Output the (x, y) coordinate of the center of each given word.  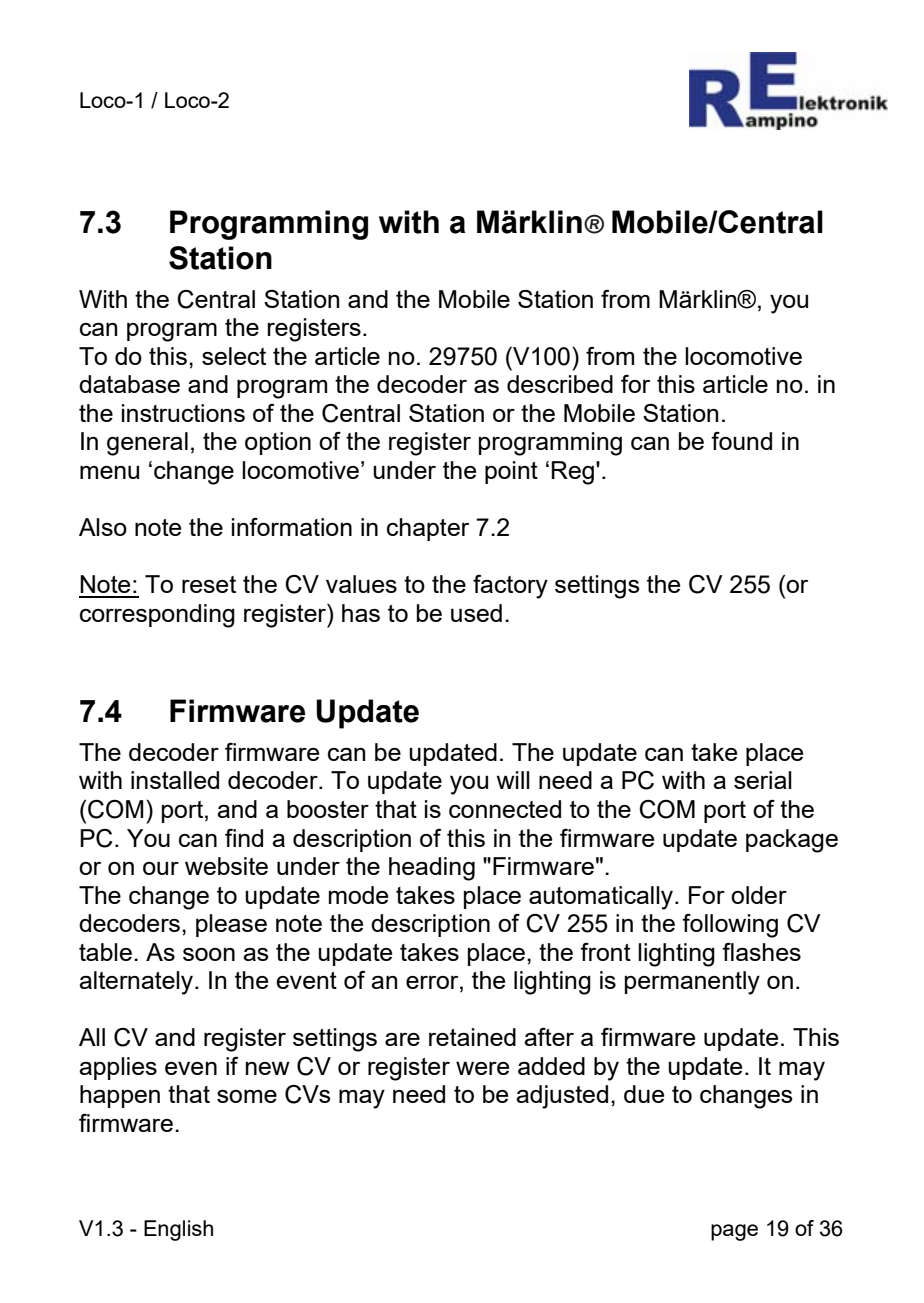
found (741, 441)
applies (118, 1068)
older (759, 895)
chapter (428, 529)
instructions (183, 413)
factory (510, 587)
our (161, 868)
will (513, 780)
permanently (692, 983)
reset (209, 584)
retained (472, 1037)
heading (432, 869)
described (560, 384)
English (178, 1230)
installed (175, 780)
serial (763, 780)
